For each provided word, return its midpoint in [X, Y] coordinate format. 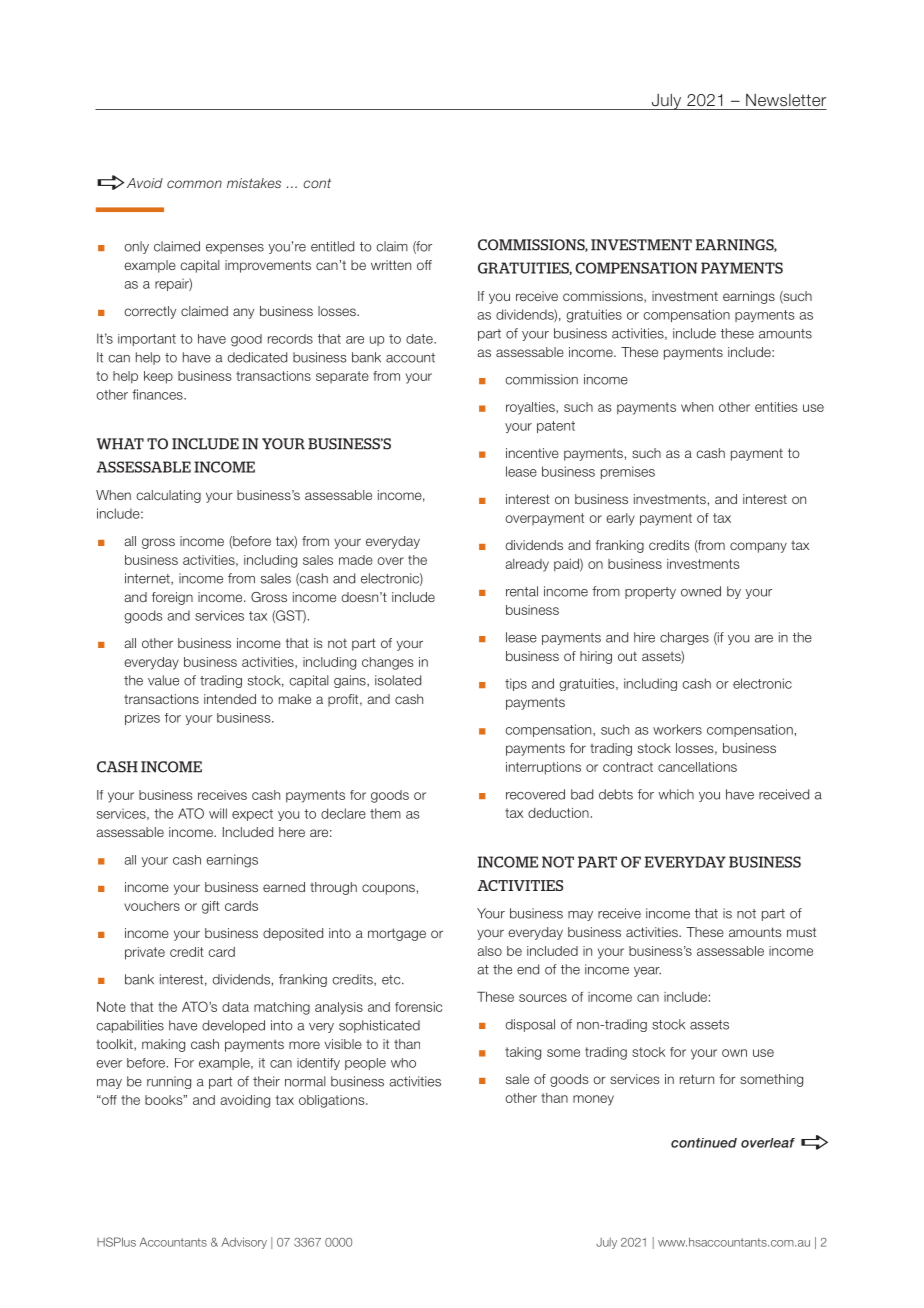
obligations [333, 1101]
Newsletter [786, 100]
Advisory [244, 1243]
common [194, 184]
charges [684, 638]
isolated [398, 680]
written [391, 265]
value [163, 680]
